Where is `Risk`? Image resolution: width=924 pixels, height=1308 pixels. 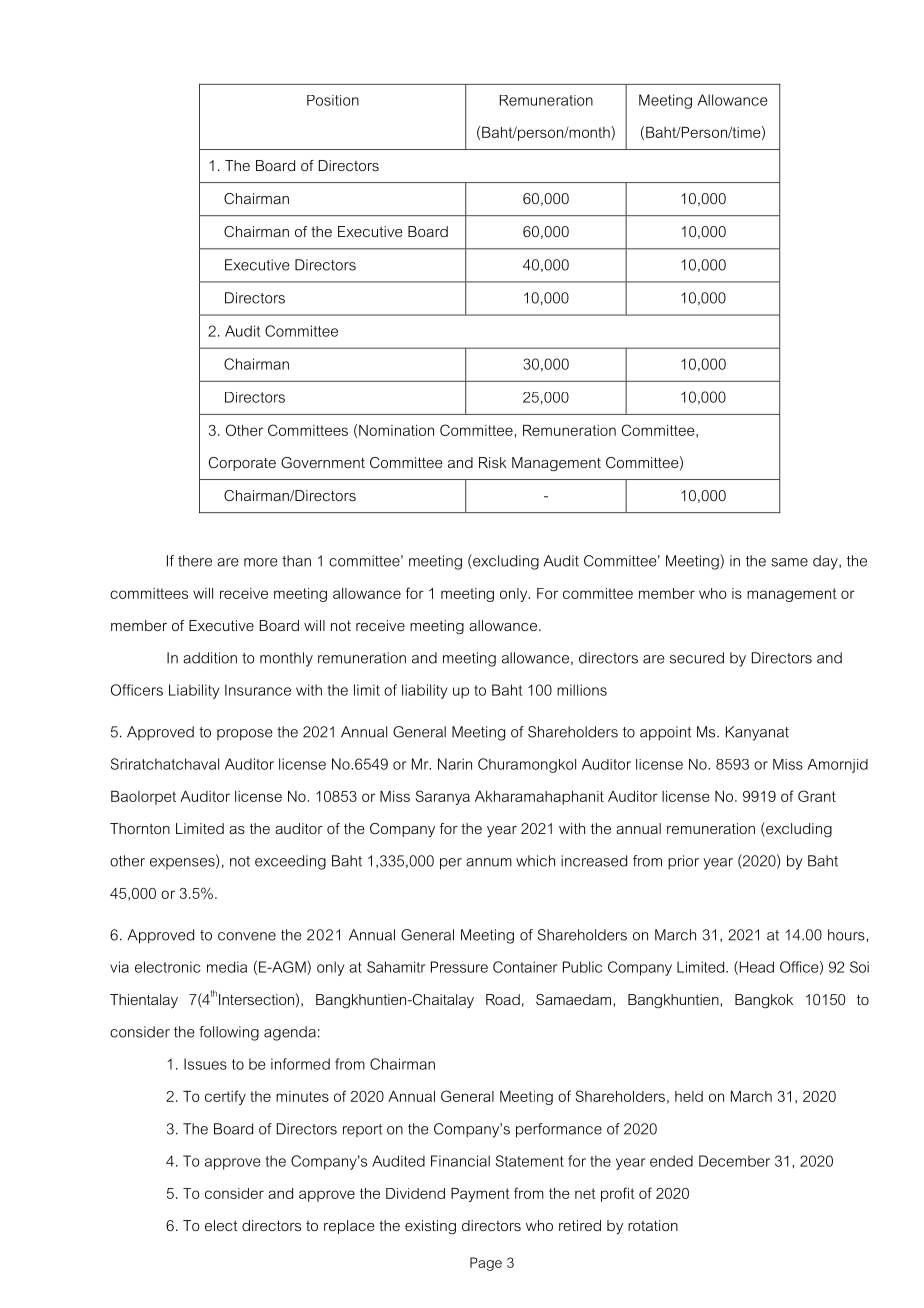 Risk is located at coordinates (493, 462).
